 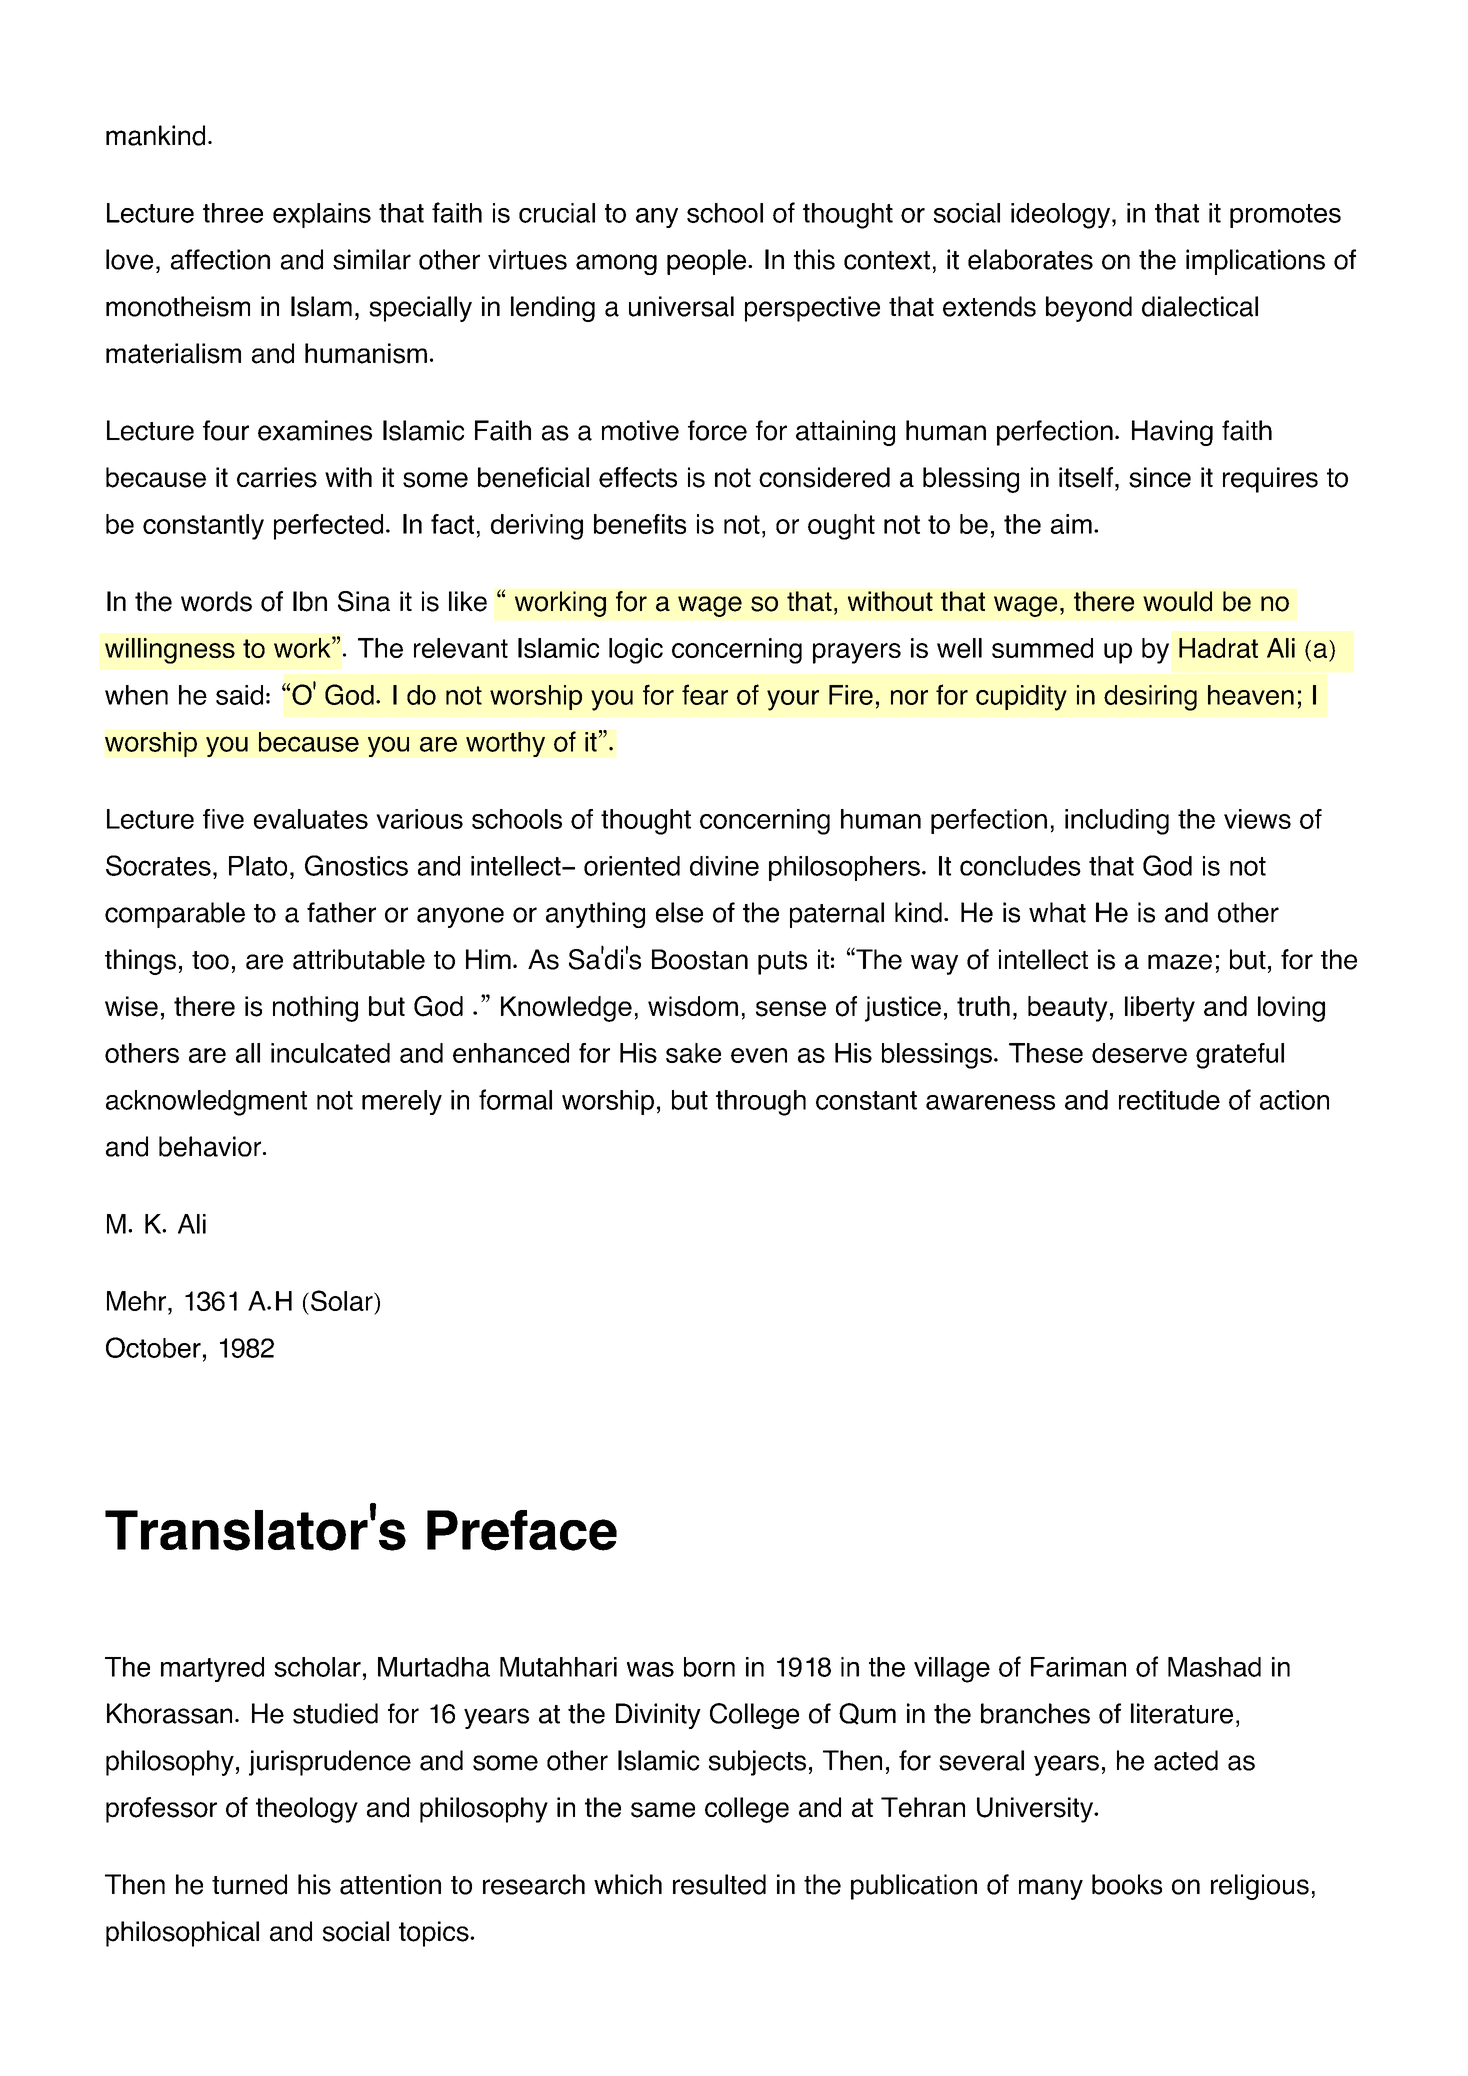 I want to click on October, so click(x=153, y=1347).
